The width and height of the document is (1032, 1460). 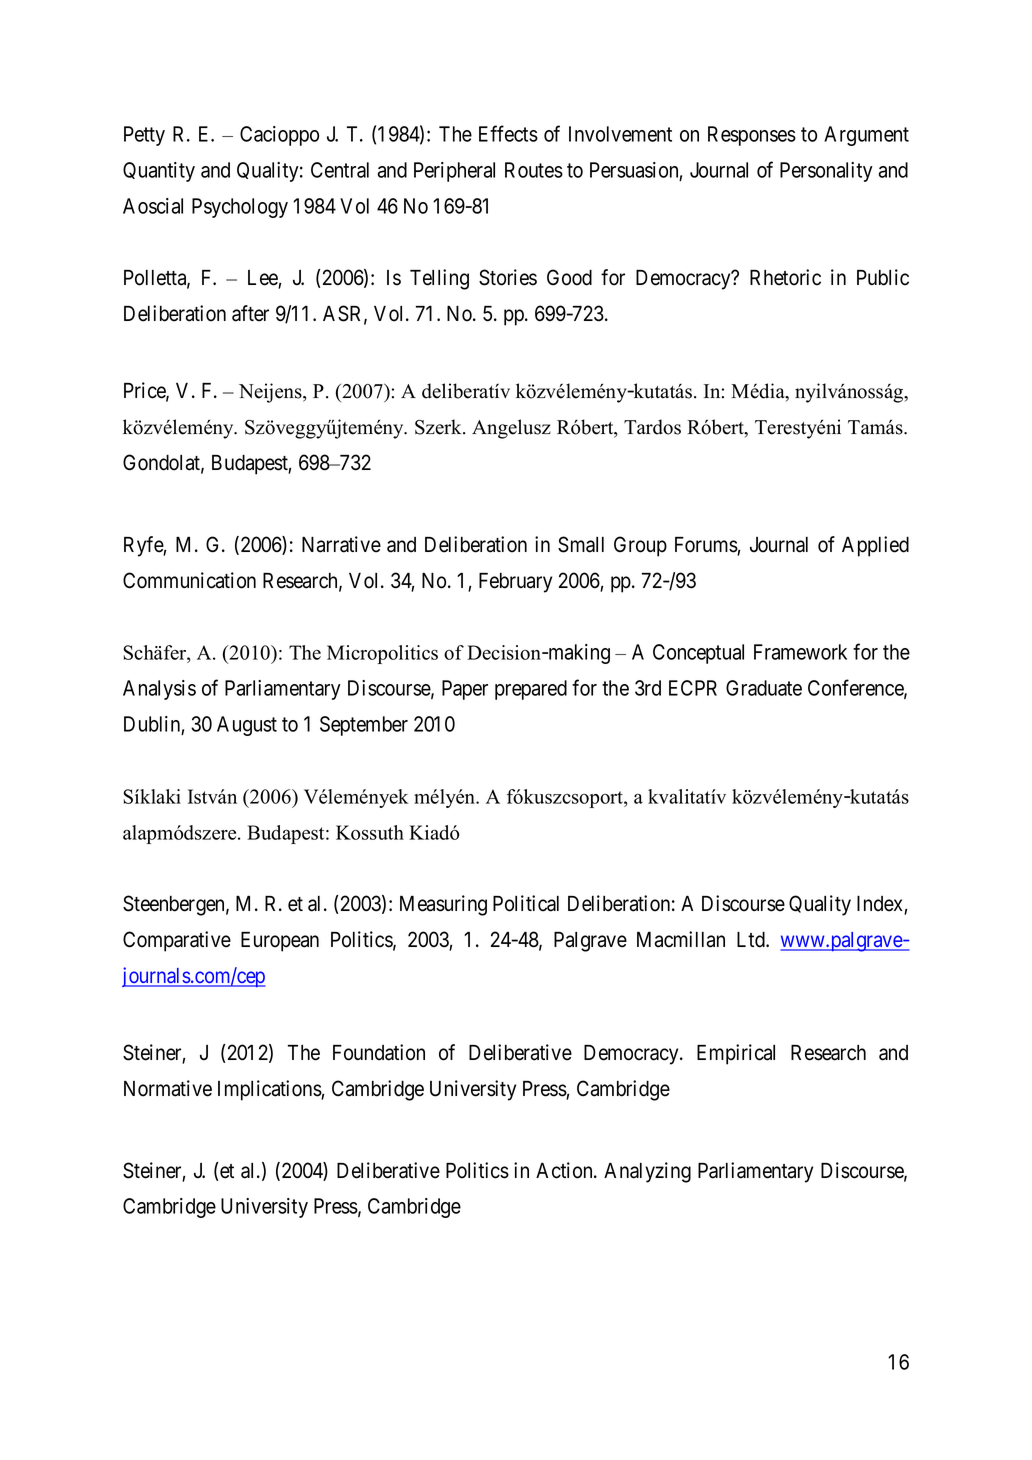 What do you see at coordinates (168, 1088) in the document?
I see `Normative` at bounding box center [168, 1088].
